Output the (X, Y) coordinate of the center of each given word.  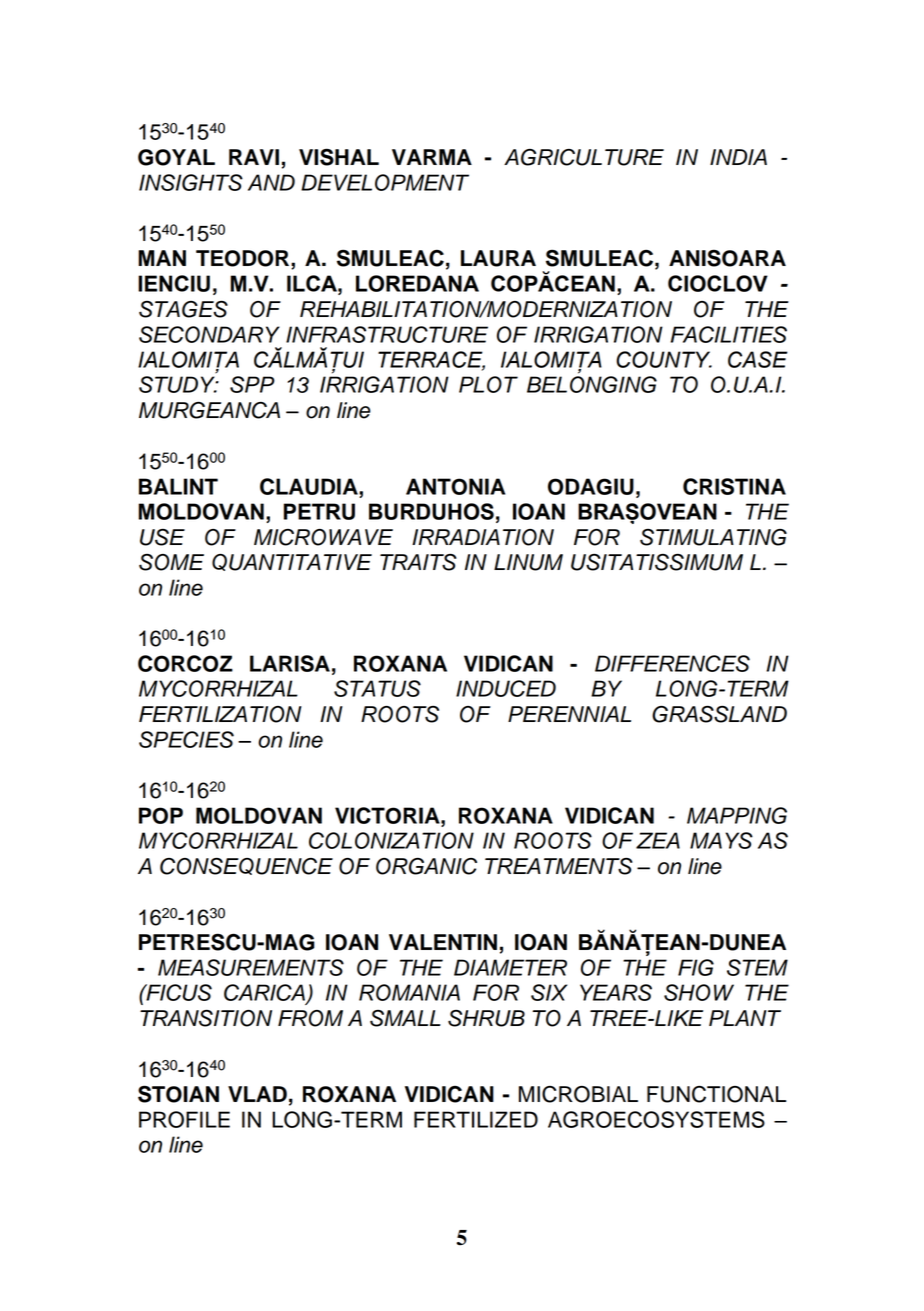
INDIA (738, 157)
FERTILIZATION (220, 714)
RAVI (254, 157)
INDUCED (506, 688)
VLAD (257, 1094)
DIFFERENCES (672, 663)
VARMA (432, 157)
